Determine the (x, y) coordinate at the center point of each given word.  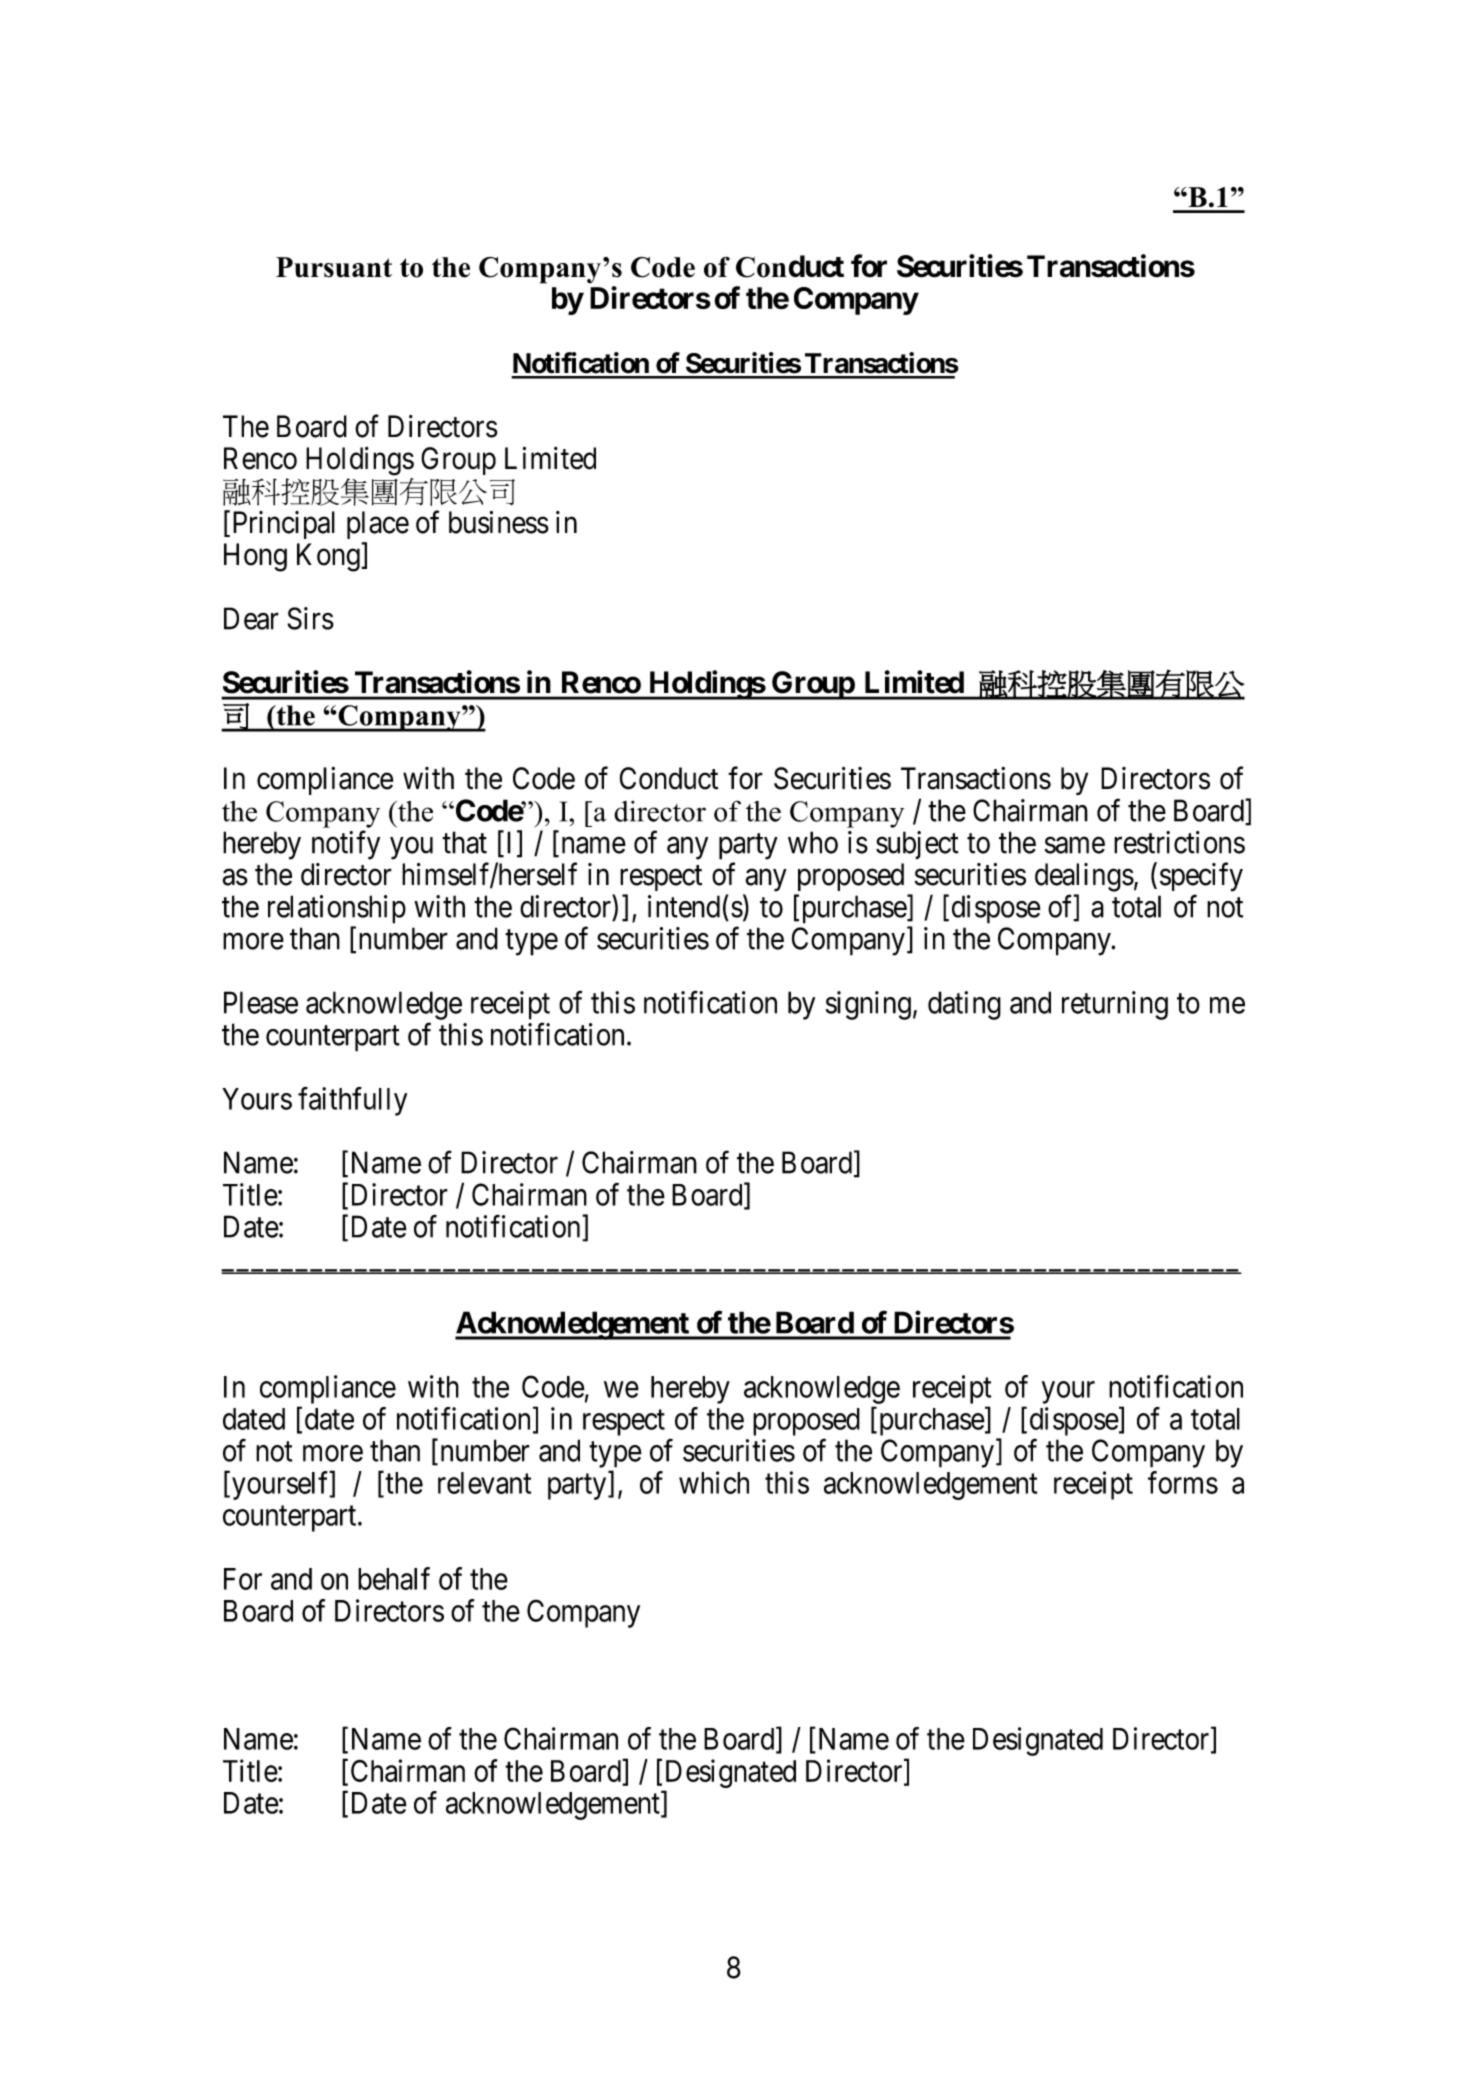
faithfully (352, 1101)
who (813, 842)
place (378, 525)
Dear (251, 618)
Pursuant (334, 267)
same (1075, 845)
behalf (394, 1578)
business (499, 522)
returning (1115, 1005)
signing (868, 1005)
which (714, 1482)
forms (1183, 1482)
